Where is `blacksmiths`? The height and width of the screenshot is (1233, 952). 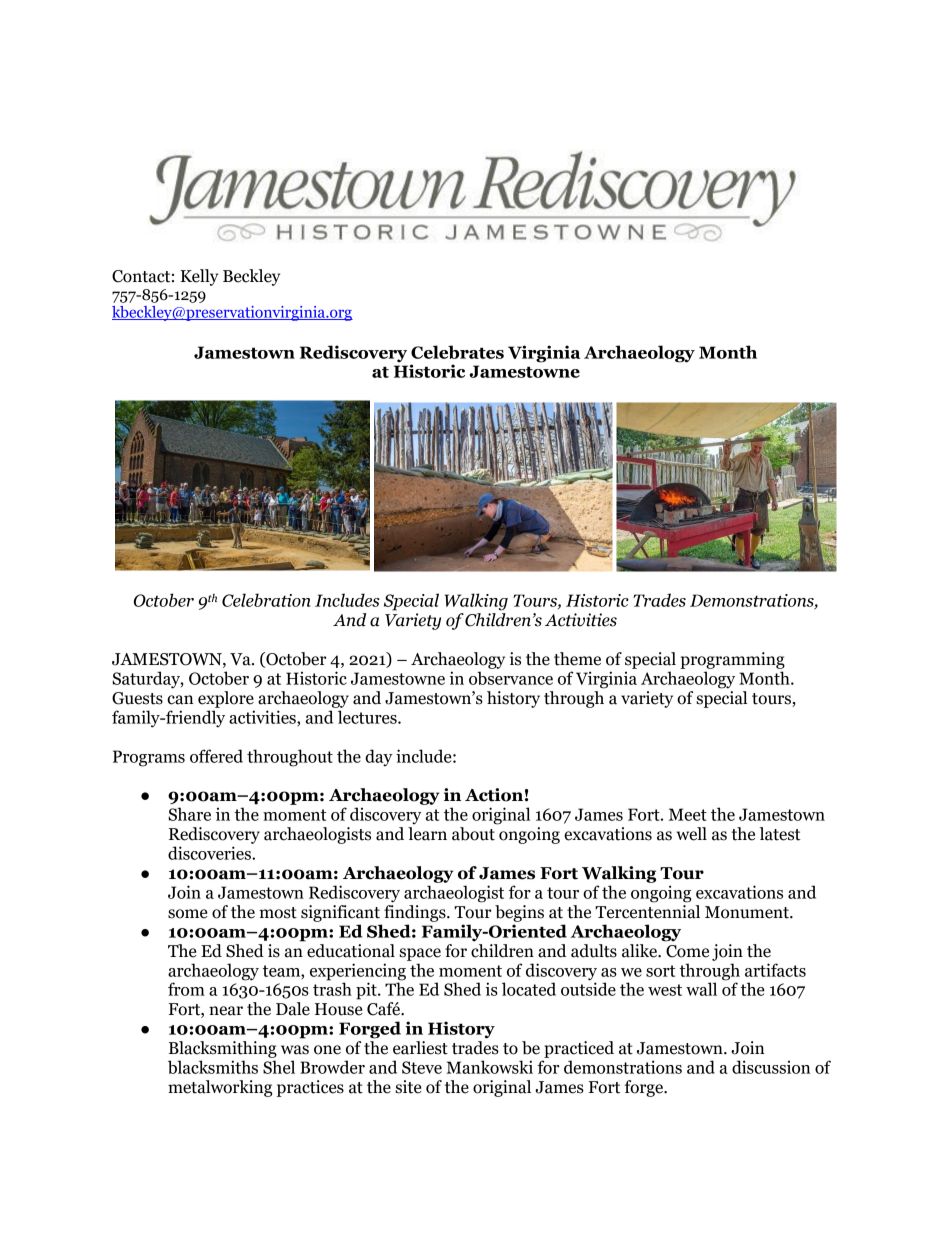 blacksmiths is located at coordinates (213, 1067).
